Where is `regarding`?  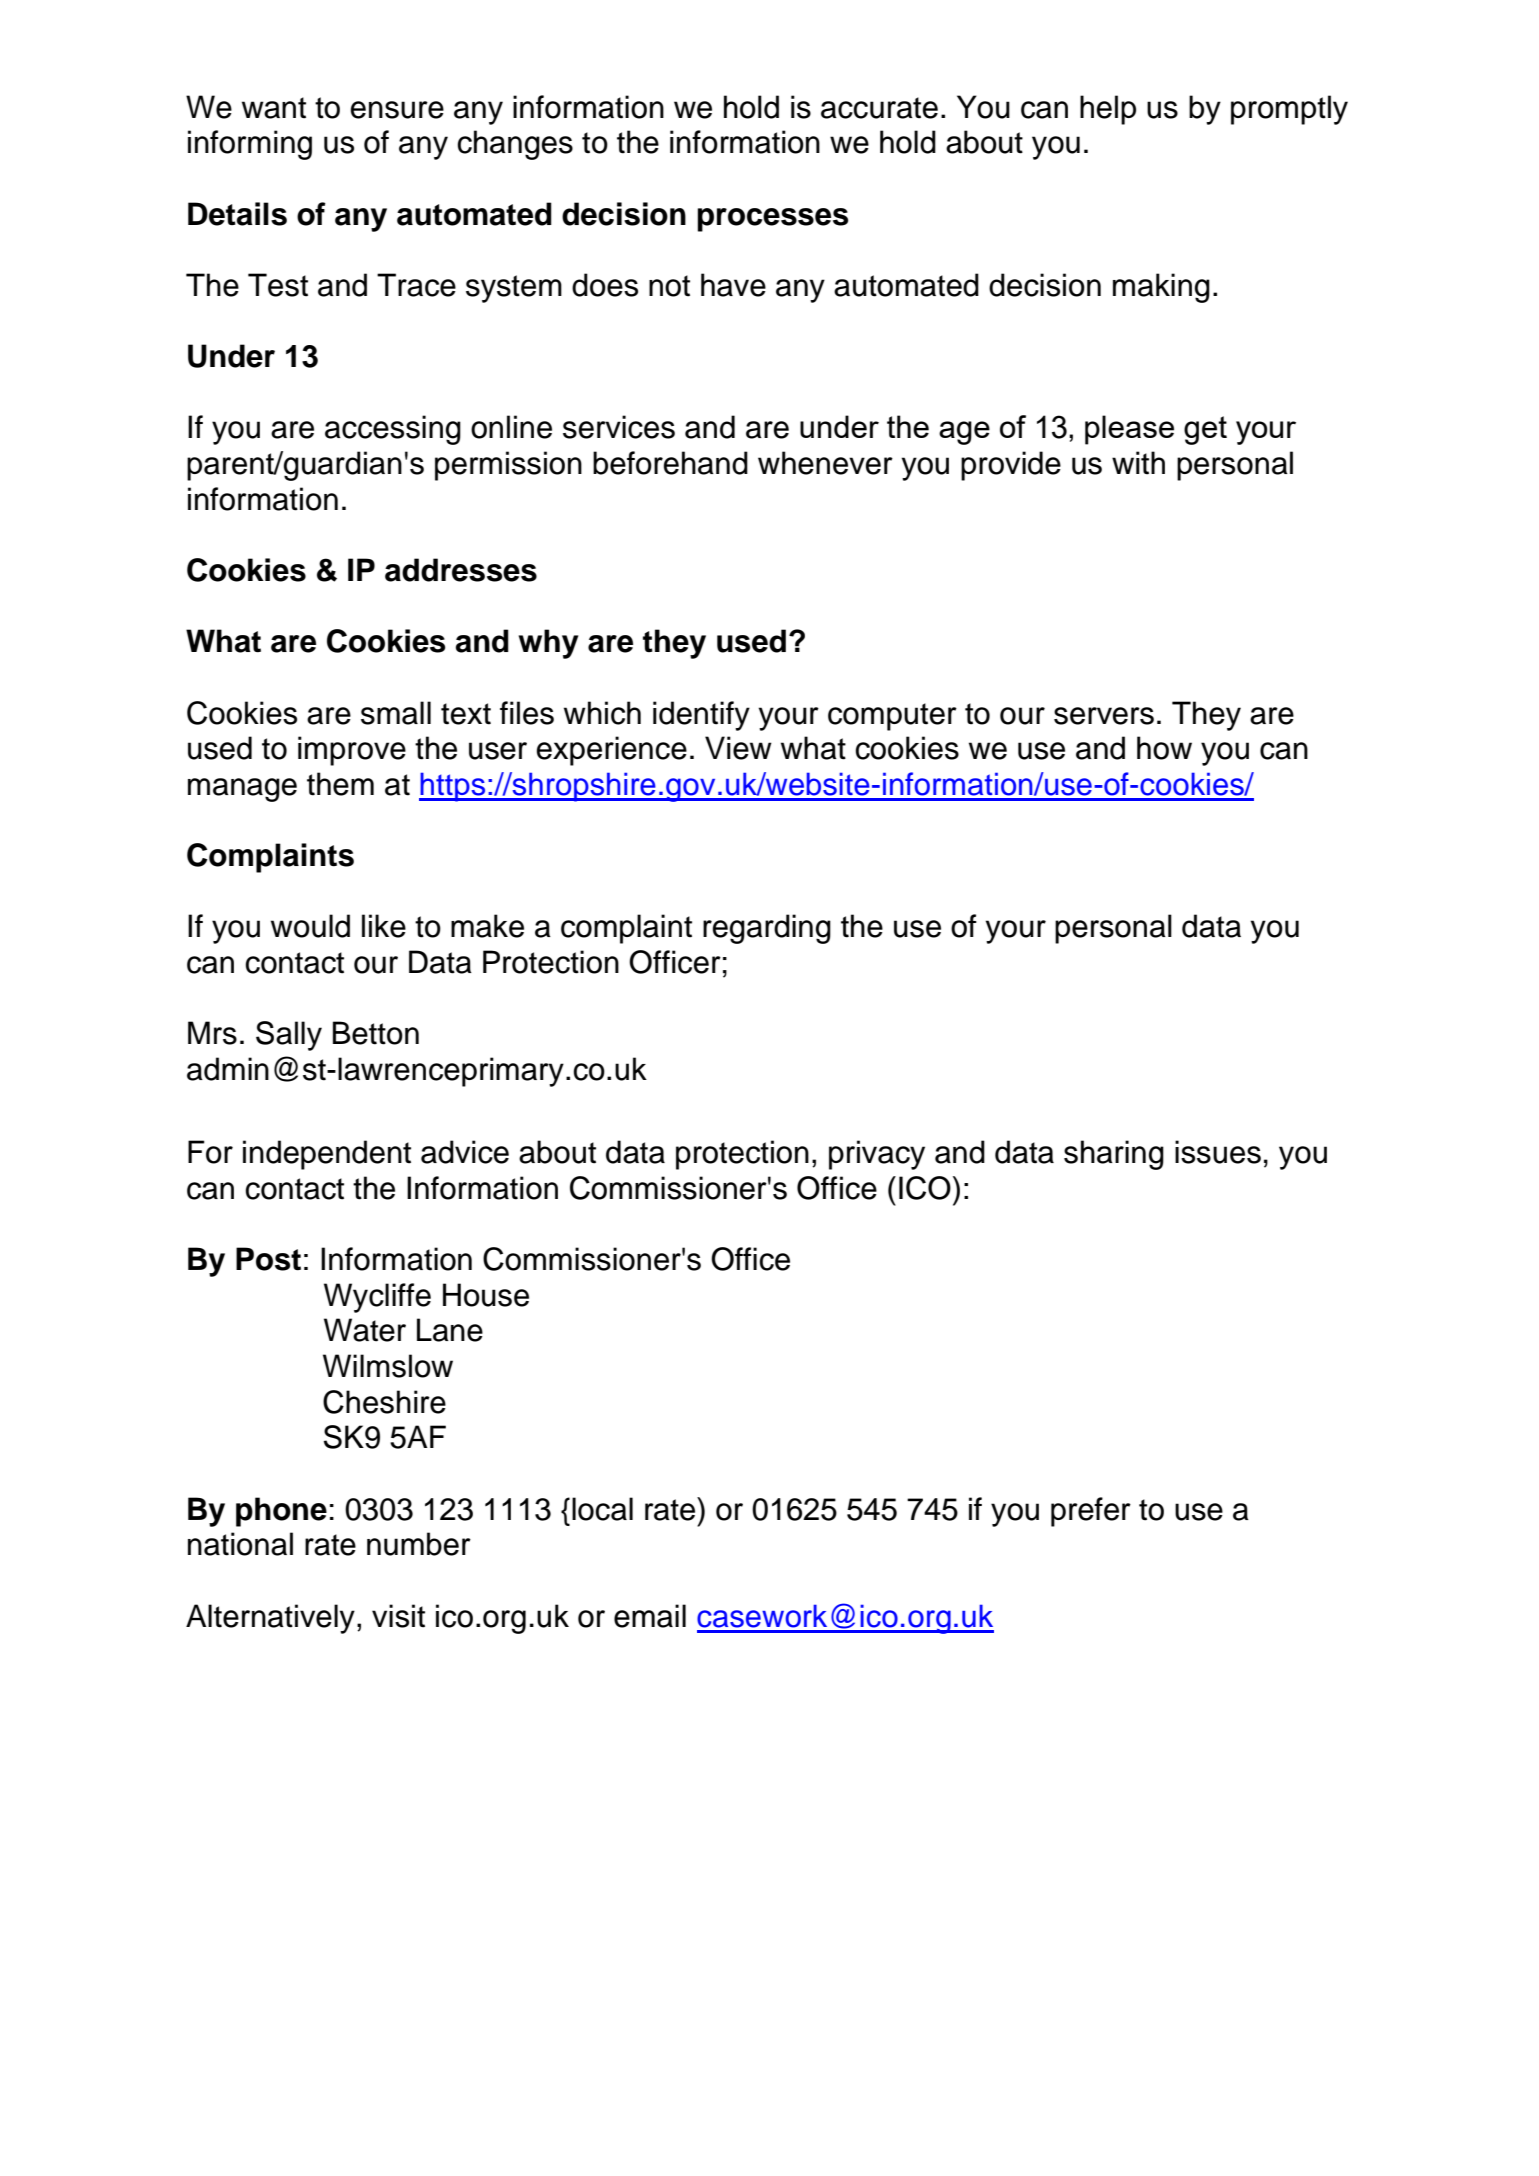
regarding is located at coordinates (767, 929).
